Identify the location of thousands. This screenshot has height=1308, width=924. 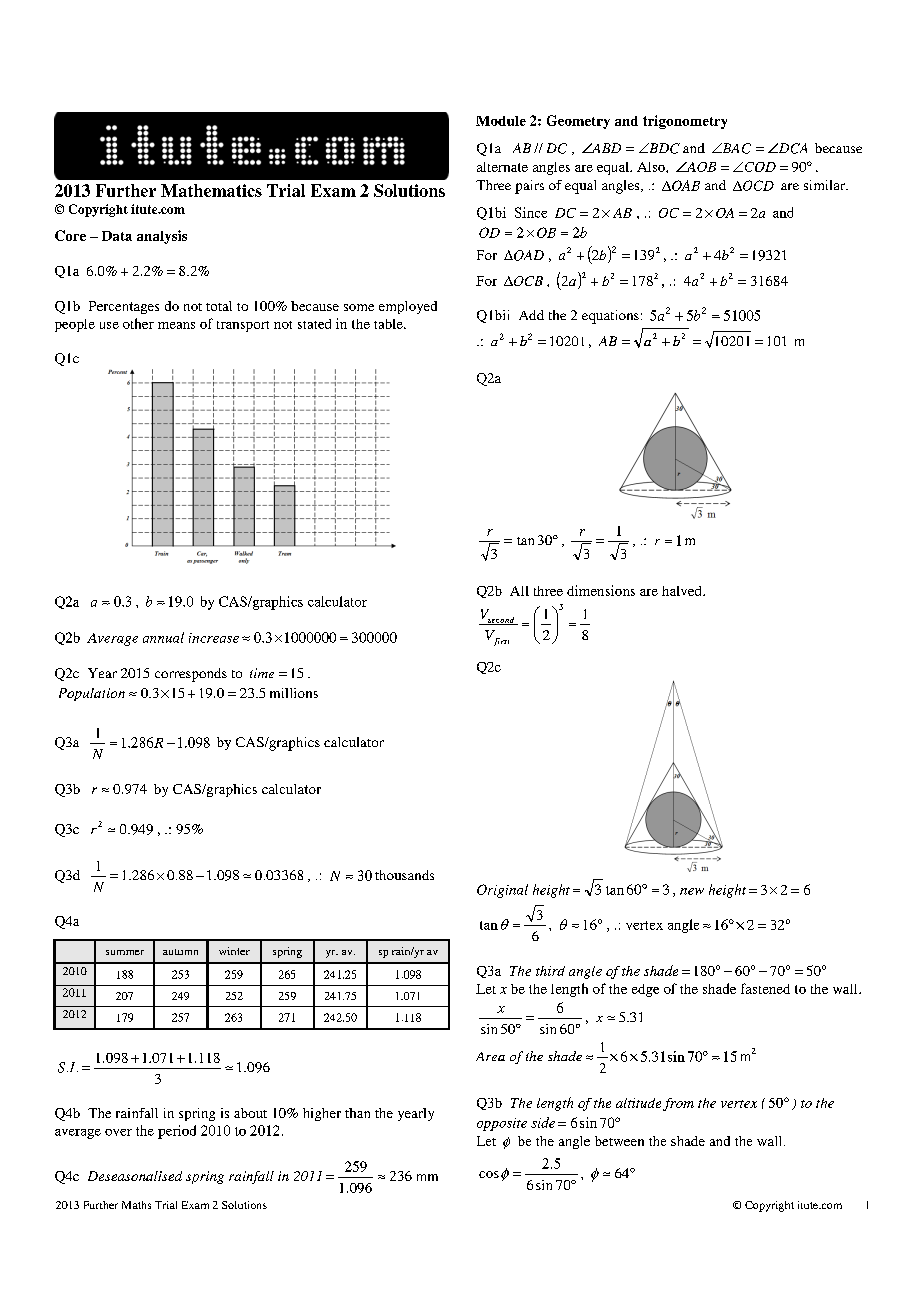
(404, 875).
